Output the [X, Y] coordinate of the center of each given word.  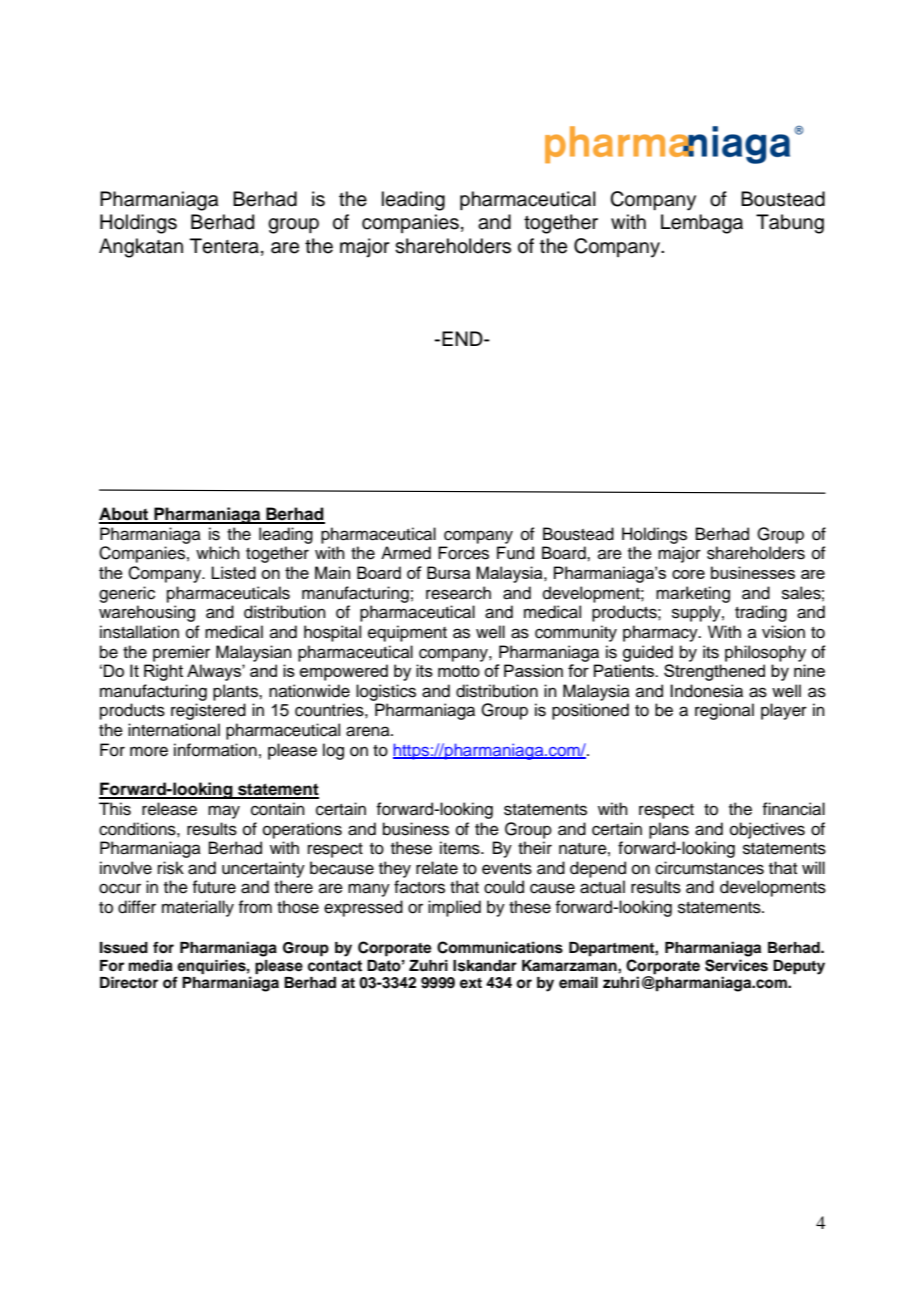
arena [369, 731]
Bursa [448, 572]
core [688, 574]
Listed [233, 572]
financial [793, 809]
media [151, 966]
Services [736, 965]
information [215, 750]
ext [471, 983]
